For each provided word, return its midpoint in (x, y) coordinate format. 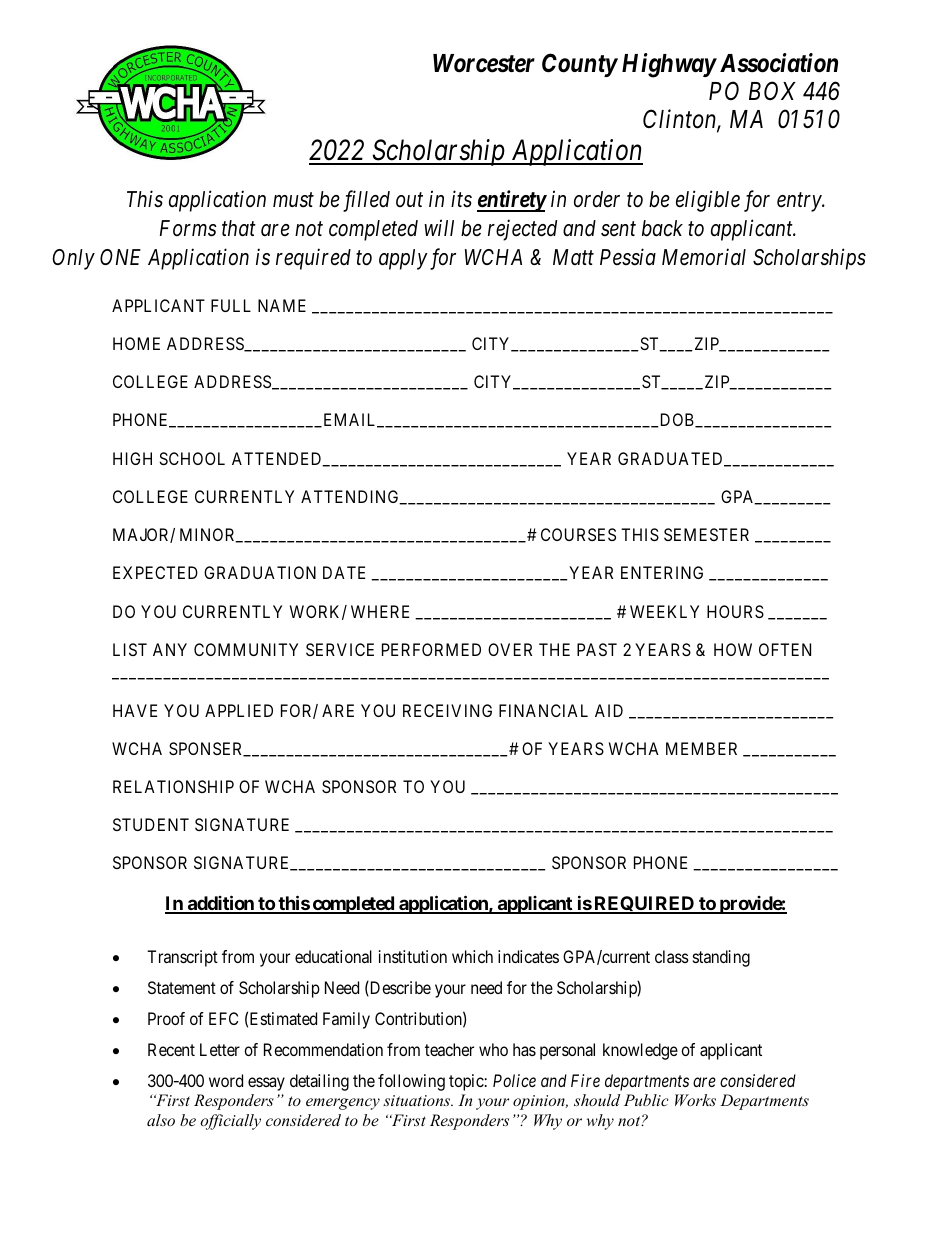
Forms (188, 228)
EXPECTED (155, 572)
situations (418, 1100)
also (161, 1120)
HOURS (735, 611)
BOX (772, 90)
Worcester (484, 63)
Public (646, 1100)
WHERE (380, 611)
